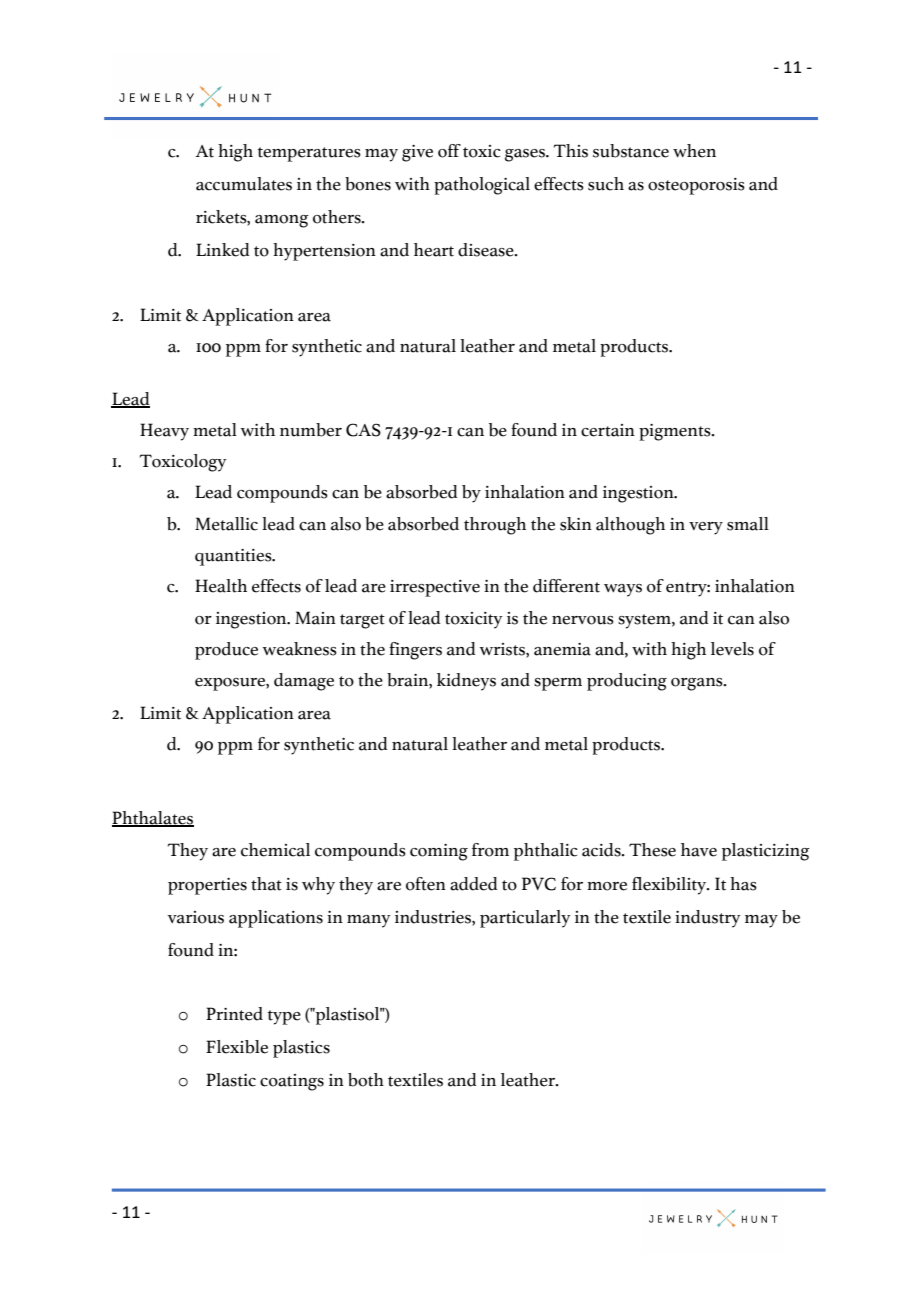 The image size is (924, 1308). Describe the element at coordinates (676, 432) in the screenshot. I see `pigments` at that location.
